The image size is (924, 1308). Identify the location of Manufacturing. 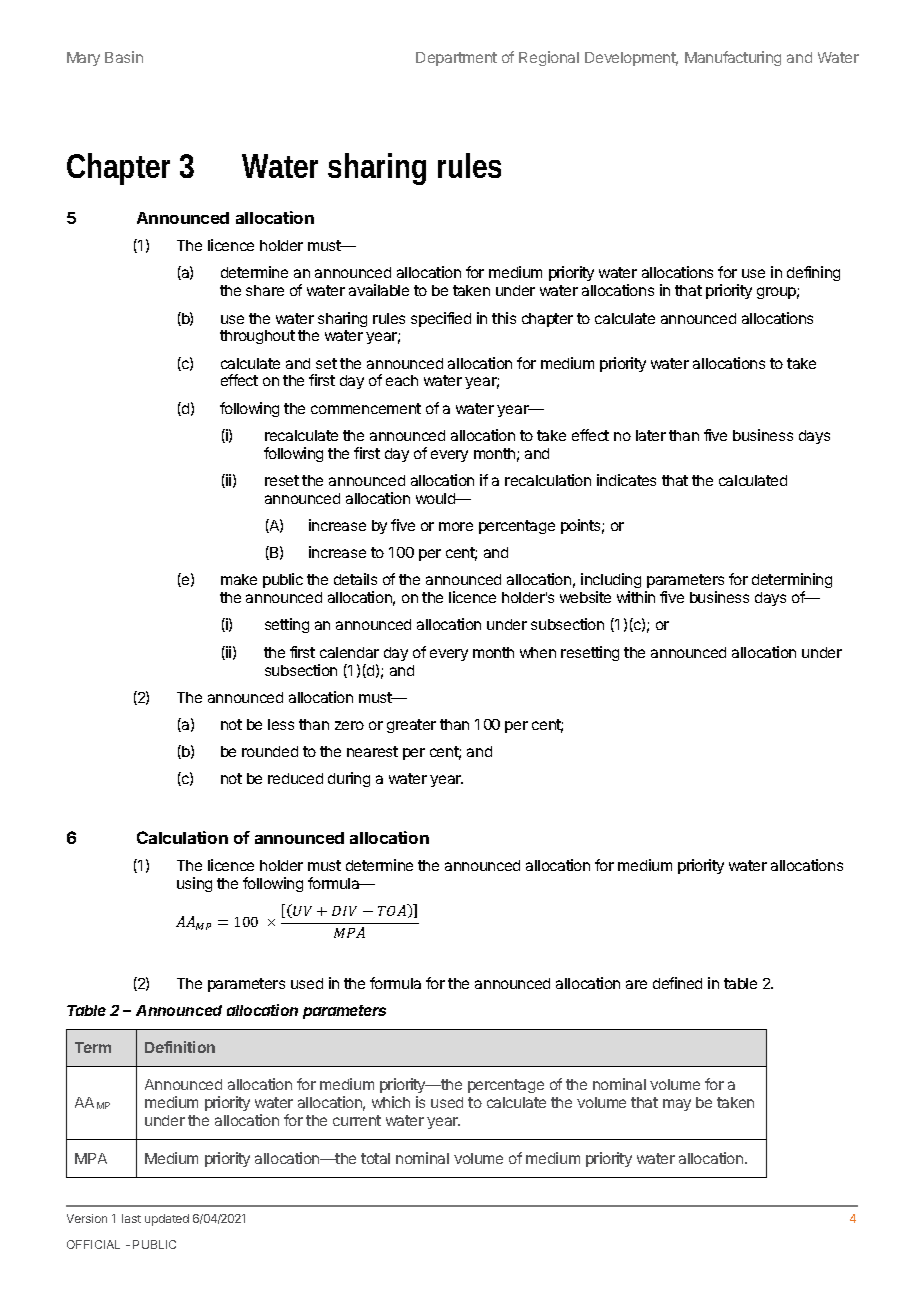
(733, 58).
